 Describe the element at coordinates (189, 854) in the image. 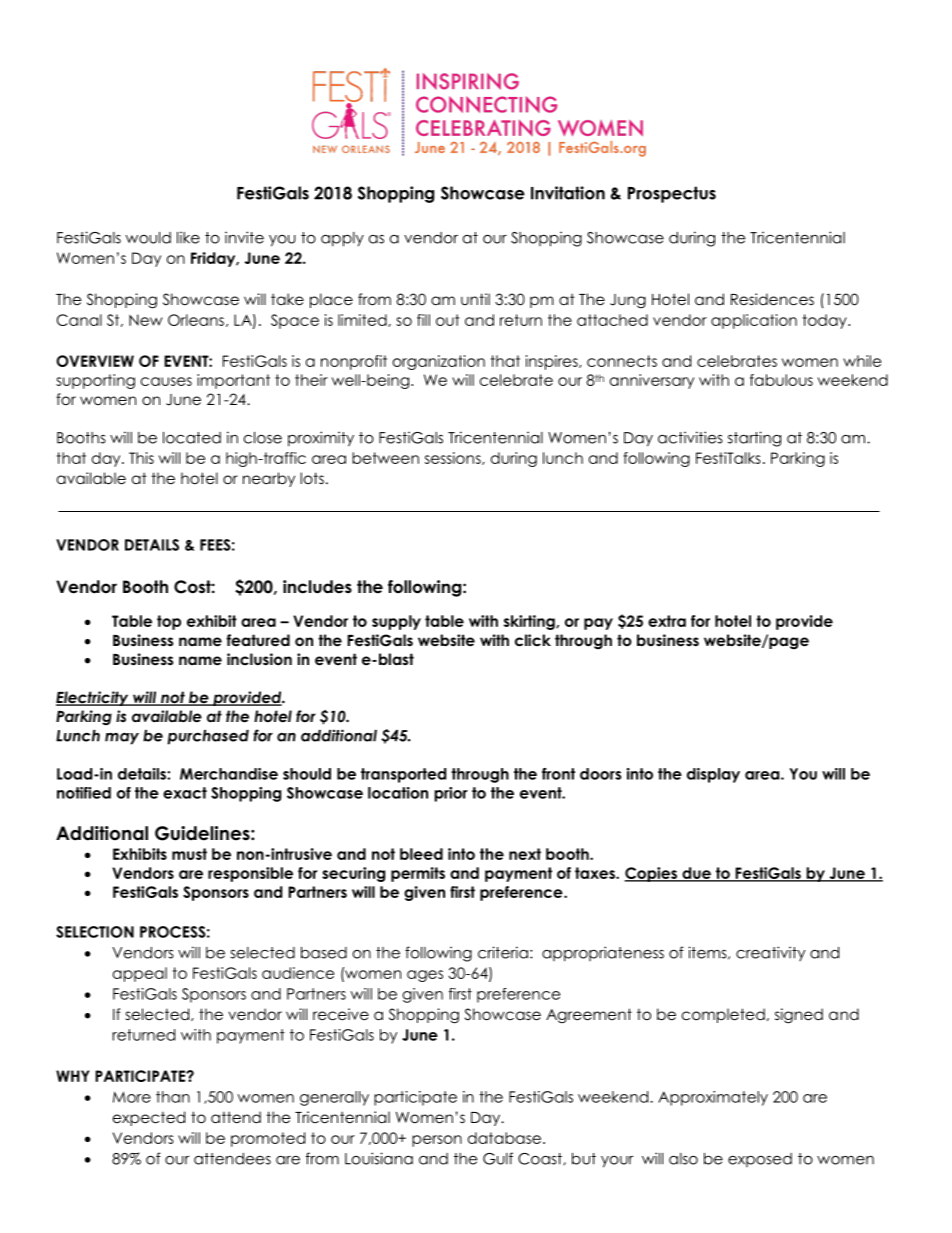

I see `must` at that location.
